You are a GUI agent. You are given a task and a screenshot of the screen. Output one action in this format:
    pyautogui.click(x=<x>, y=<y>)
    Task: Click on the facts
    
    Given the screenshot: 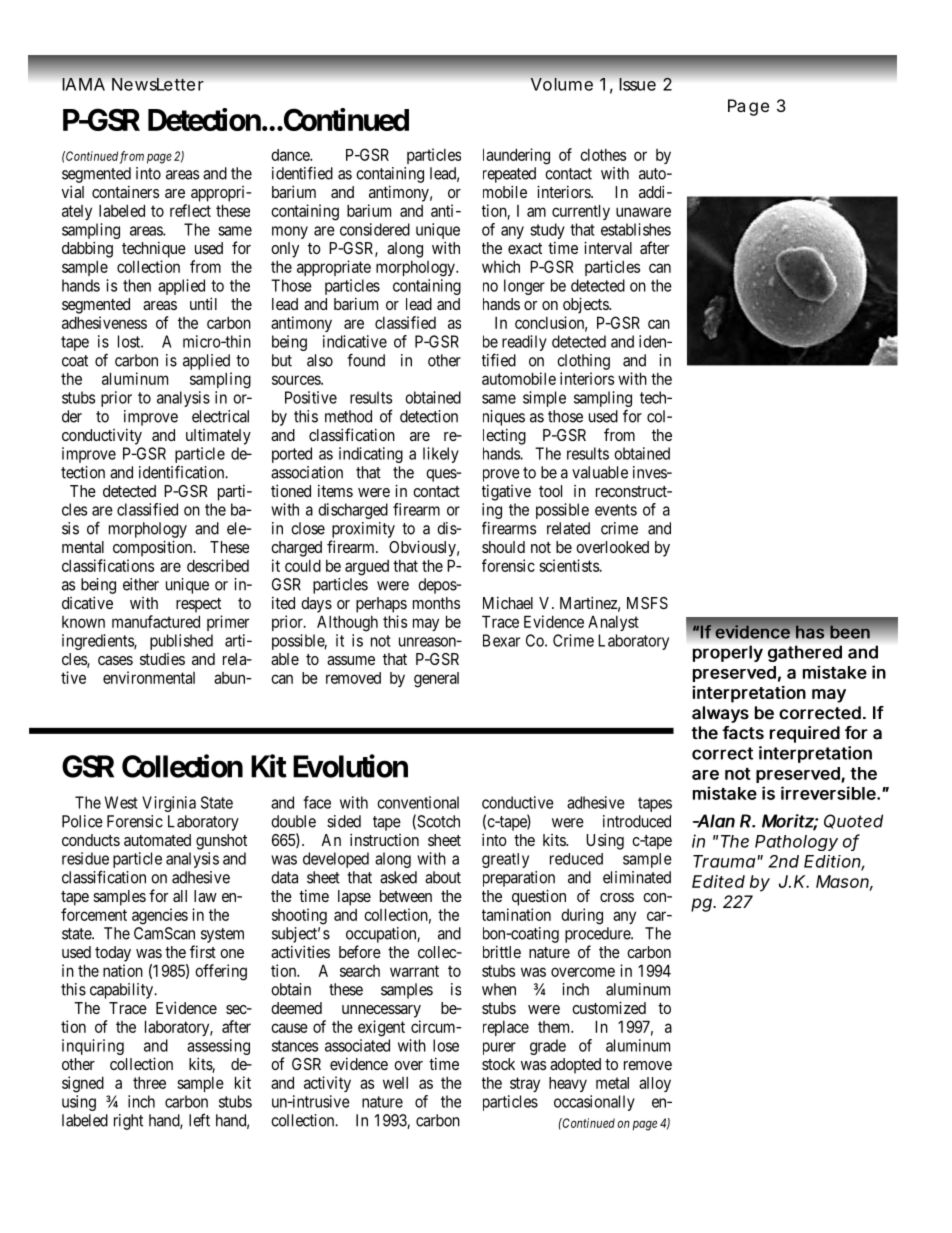 What is the action you would take?
    pyautogui.click(x=743, y=733)
